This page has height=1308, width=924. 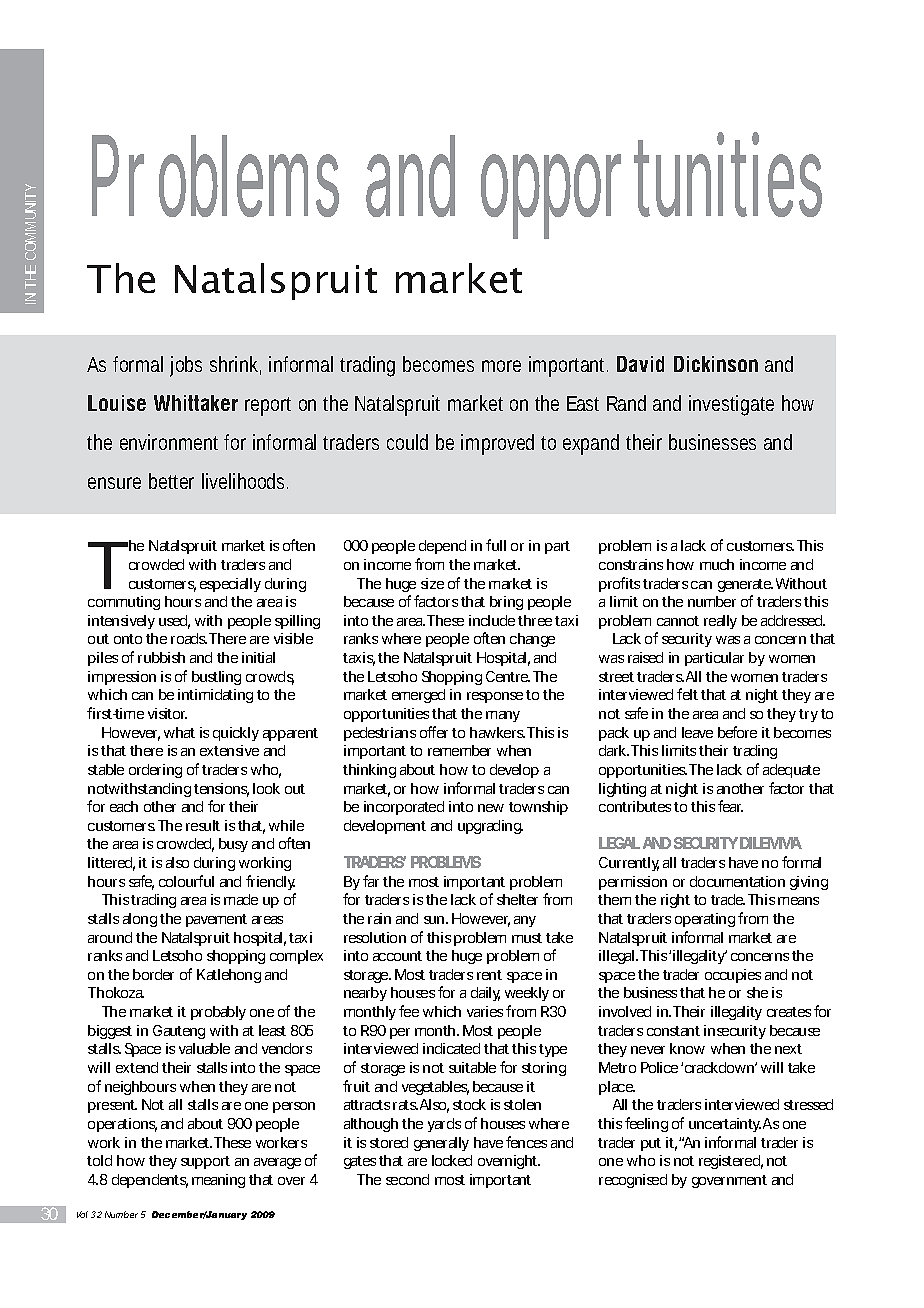 What do you see at coordinates (407, 442) in the page?
I see `could` at bounding box center [407, 442].
